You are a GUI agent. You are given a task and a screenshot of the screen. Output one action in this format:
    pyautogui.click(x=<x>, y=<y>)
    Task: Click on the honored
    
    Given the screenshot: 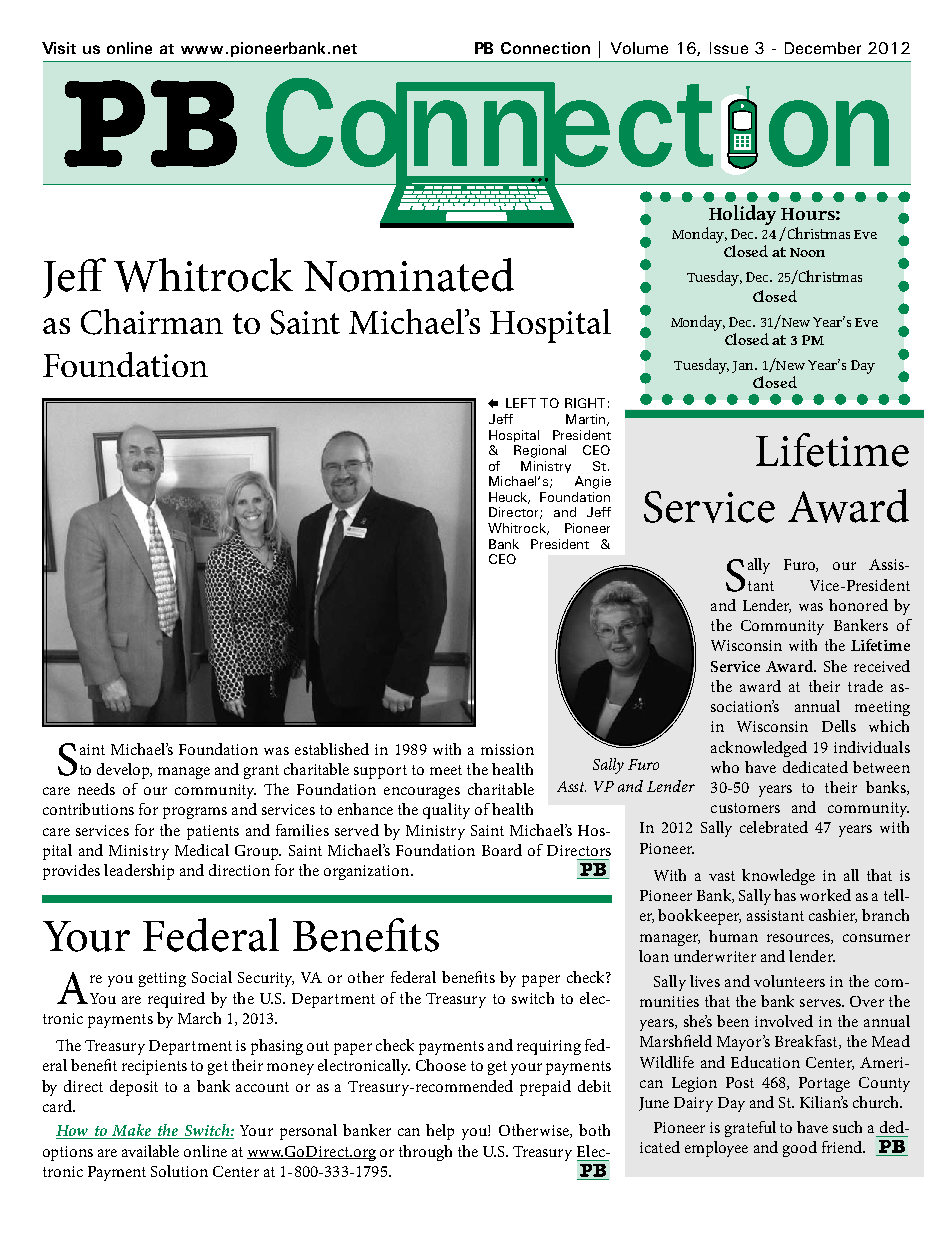 What is the action you would take?
    pyautogui.click(x=858, y=605)
